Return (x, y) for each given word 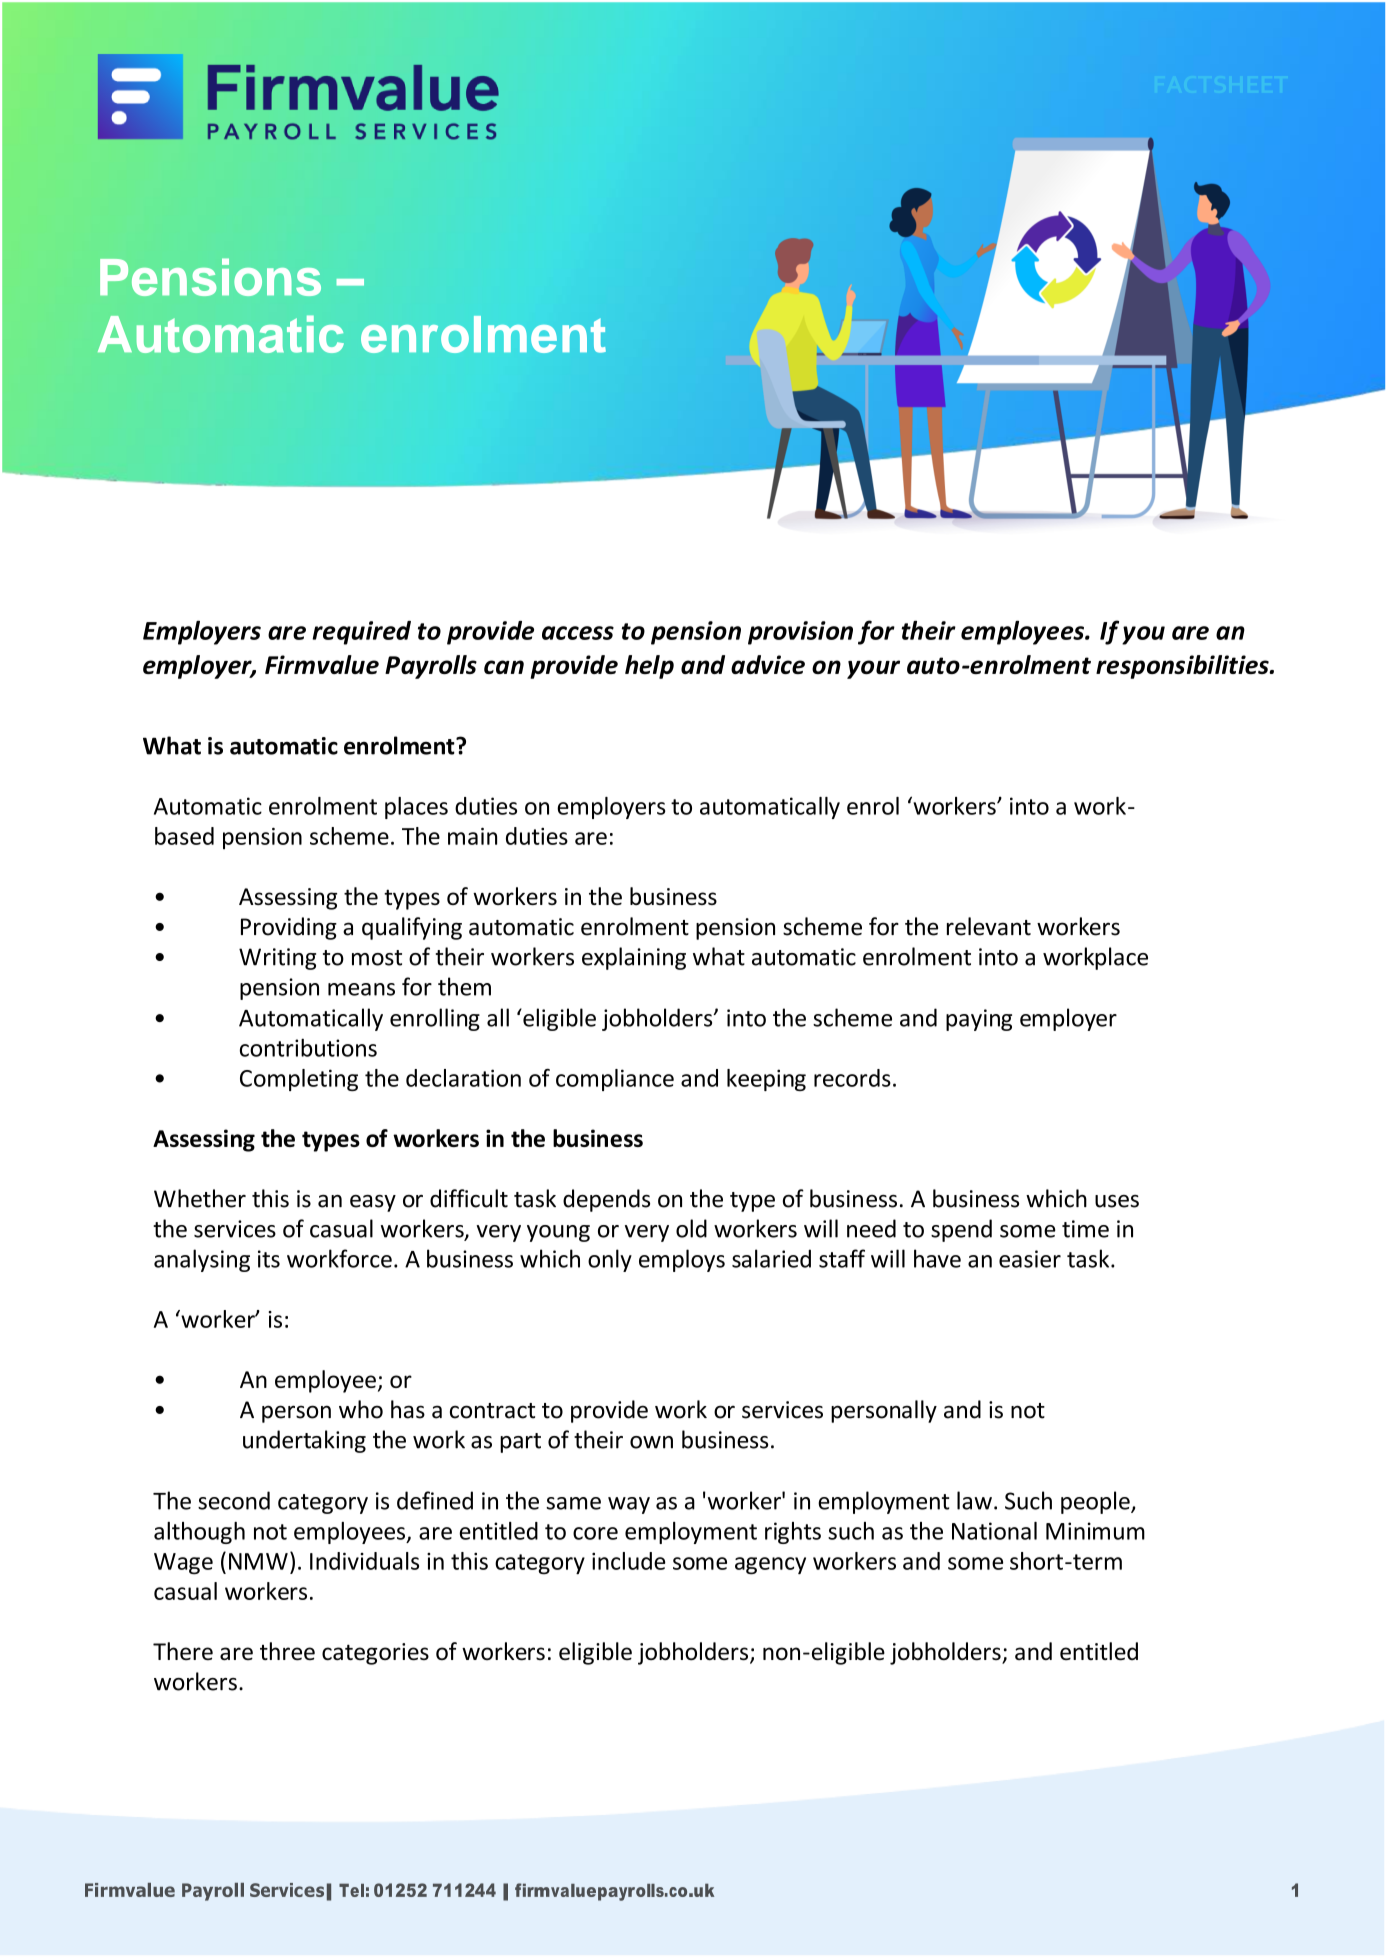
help (649, 667)
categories (375, 1654)
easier (1030, 1259)
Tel (351, 1890)
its (269, 1259)
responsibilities (1183, 667)
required (361, 633)
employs (682, 1260)
